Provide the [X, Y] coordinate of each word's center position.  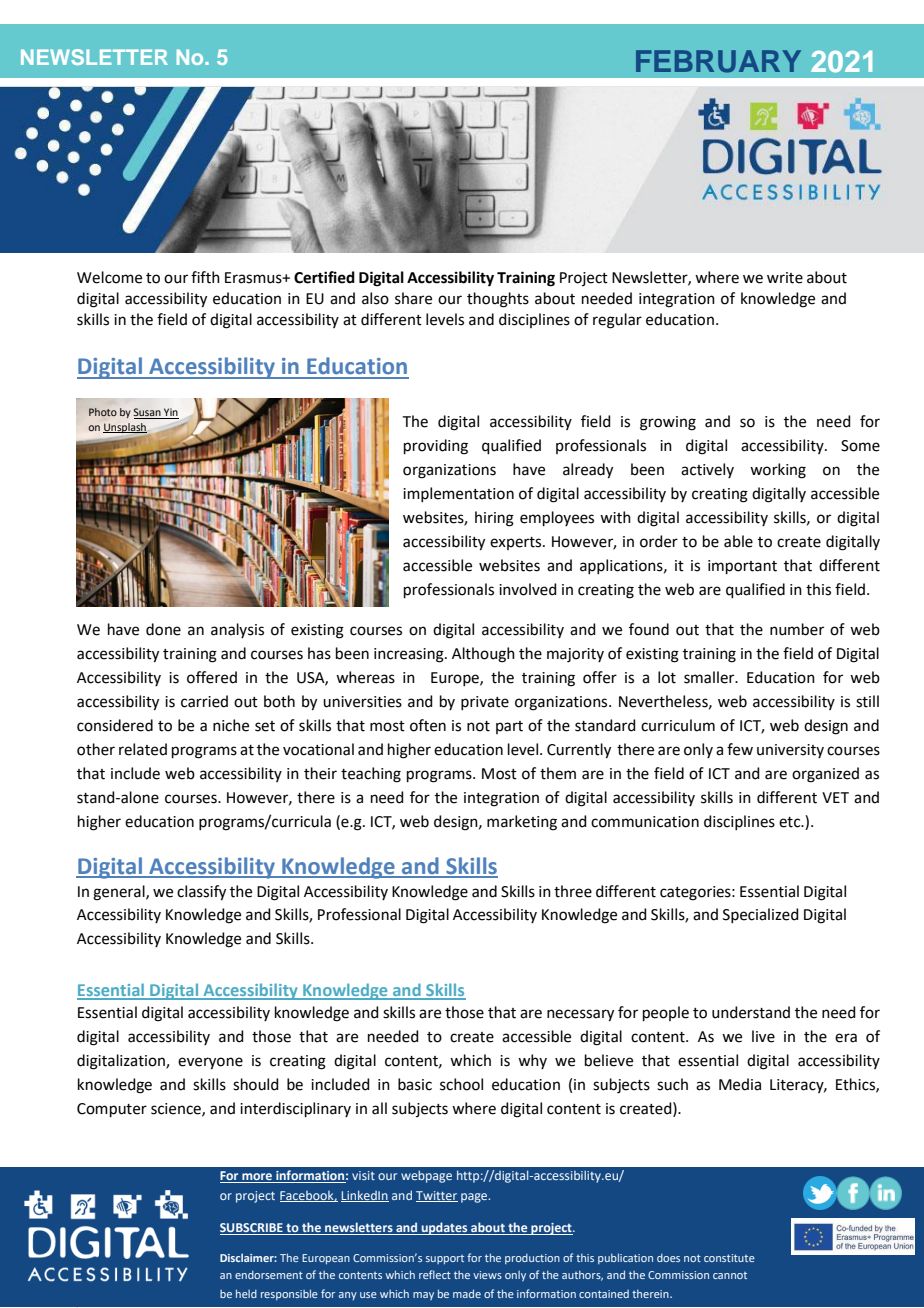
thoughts [498, 300]
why [532, 1061]
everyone [210, 1063]
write [785, 278]
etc [791, 822]
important [742, 567]
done [163, 629]
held [246, 1293]
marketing [522, 823]
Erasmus [254, 278]
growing [668, 423]
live [763, 1036]
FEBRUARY [718, 61]
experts [517, 543]
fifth [205, 277]
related [143, 749]
